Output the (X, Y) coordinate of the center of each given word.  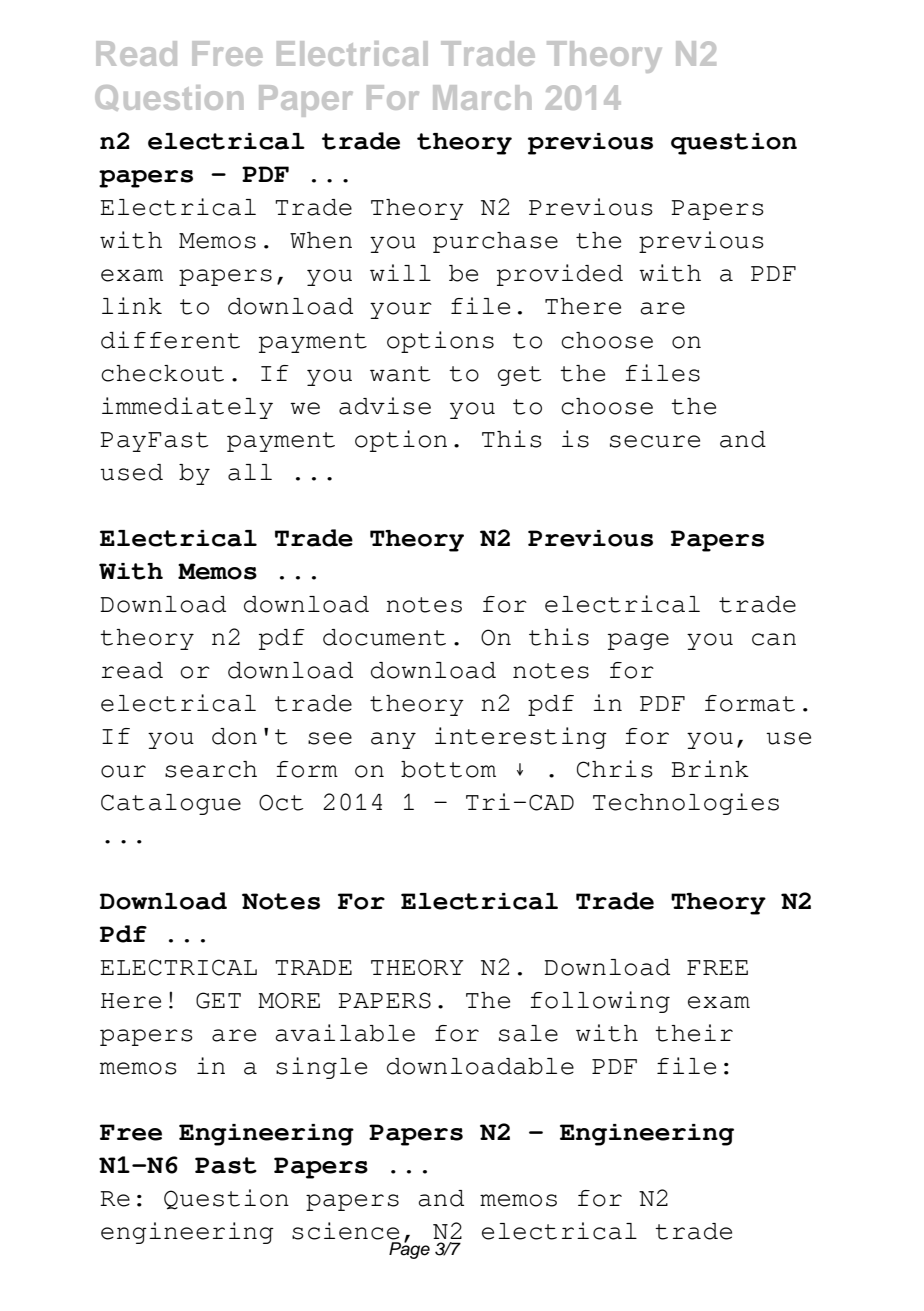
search (211, 769)
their (694, 1033)
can (774, 639)
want (400, 374)
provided (560, 275)
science (345, 1231)
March (482, 97)
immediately (187, 408)
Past (226, 1165)
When (321, 240)
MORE (289, 1000)
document (384, 637)
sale (528, 1033)
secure (655, 441)
